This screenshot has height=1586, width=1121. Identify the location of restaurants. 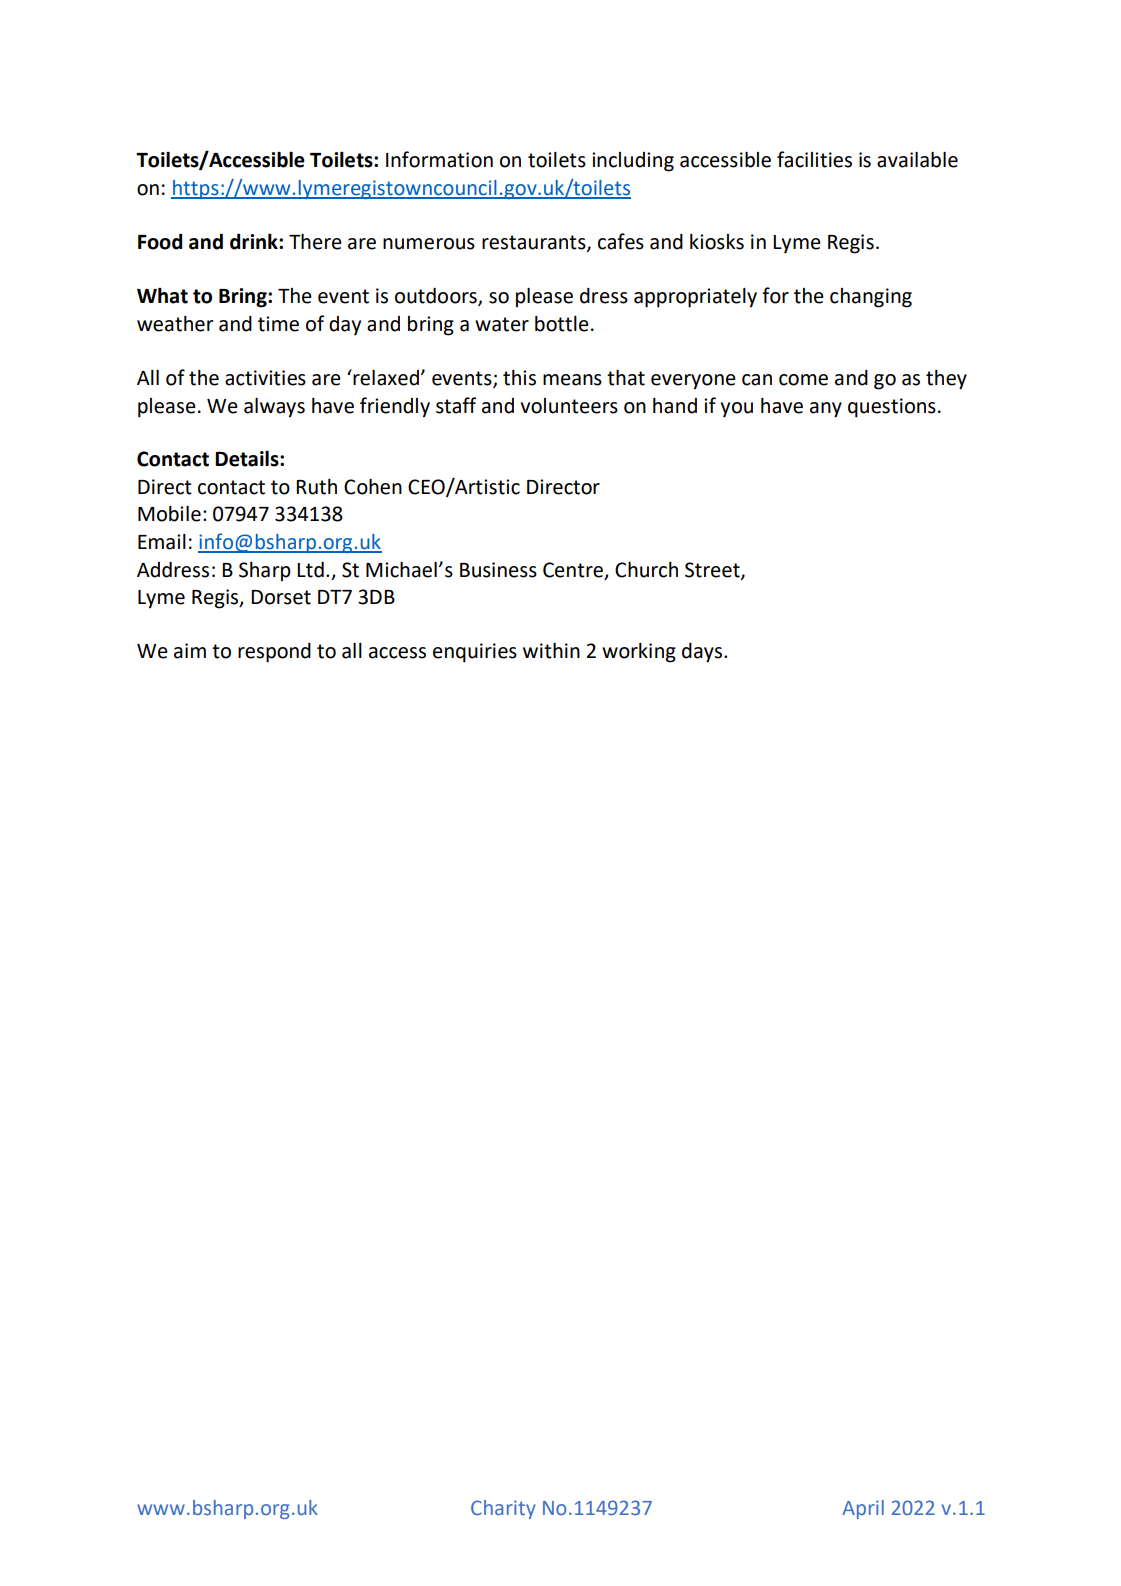
(535, 243).
